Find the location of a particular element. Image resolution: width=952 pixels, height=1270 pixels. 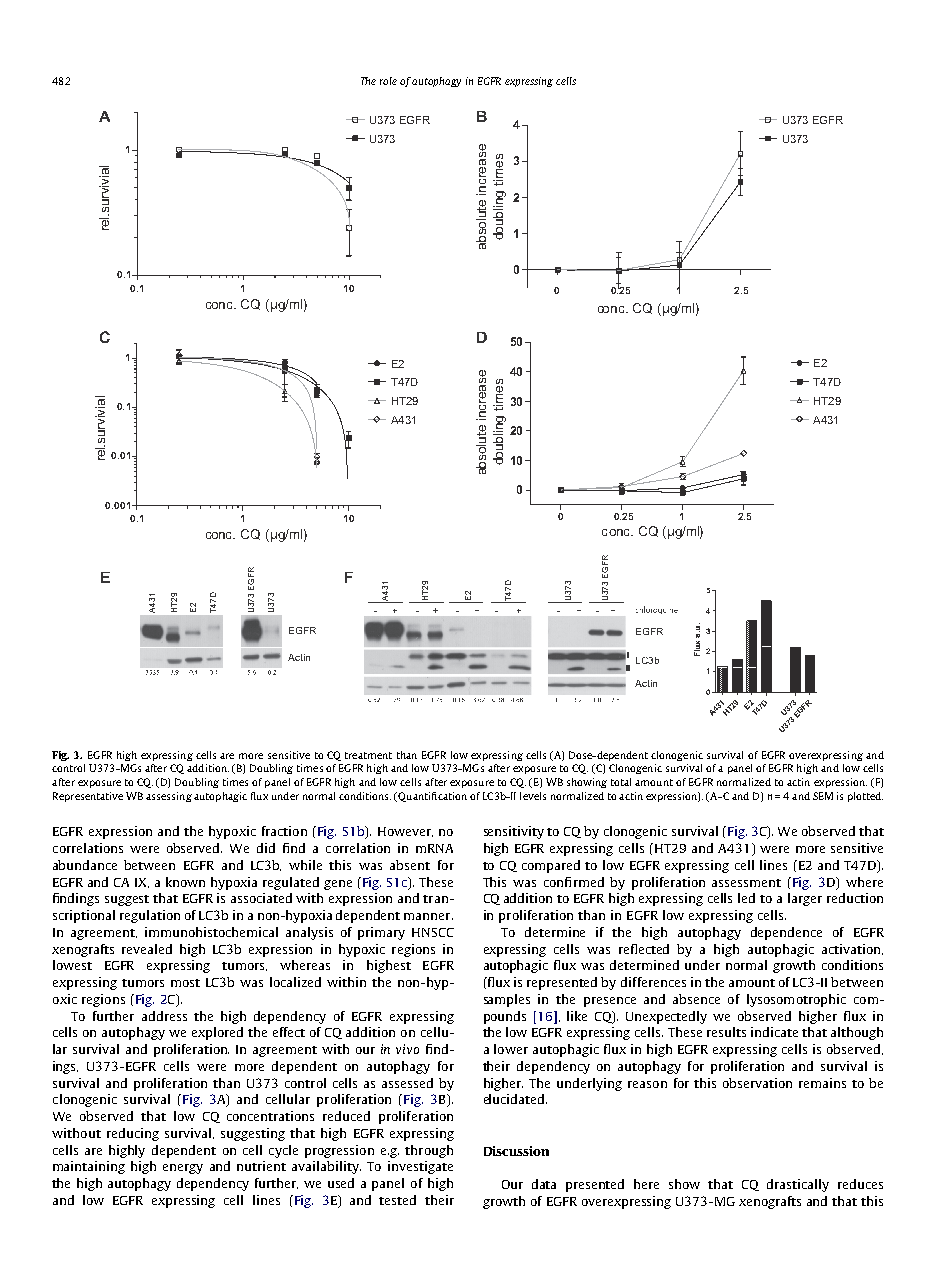

total is located at coordinates (621, 782).
